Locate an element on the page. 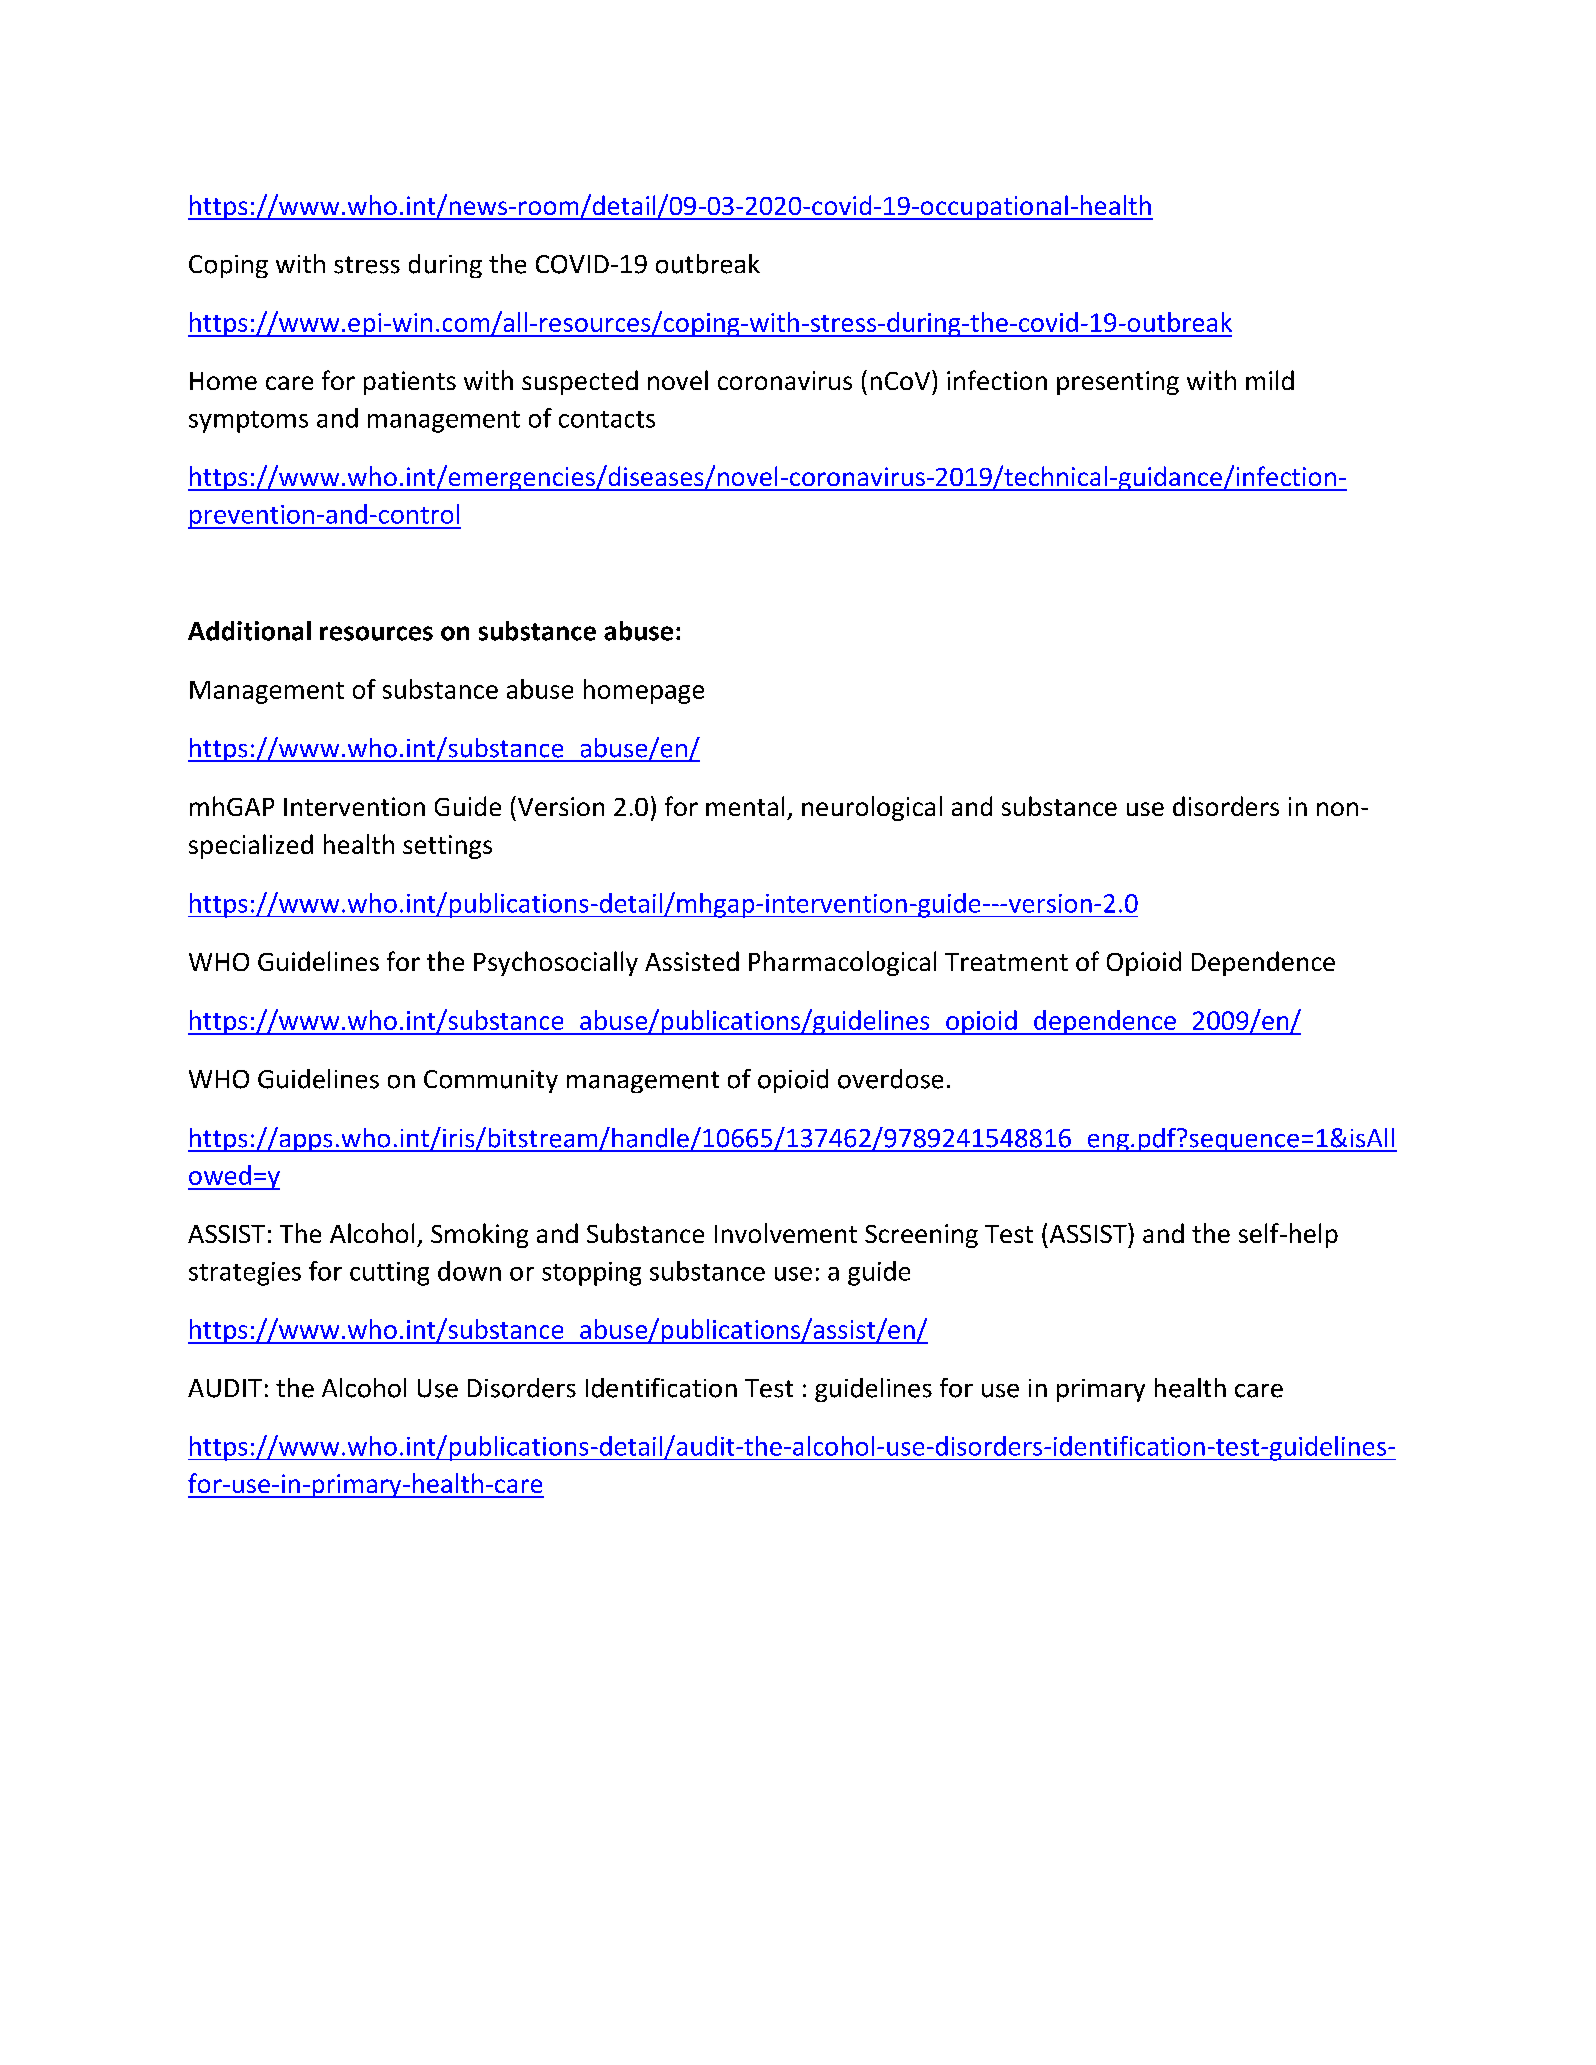  patients is located at coordinates (410, 383).
